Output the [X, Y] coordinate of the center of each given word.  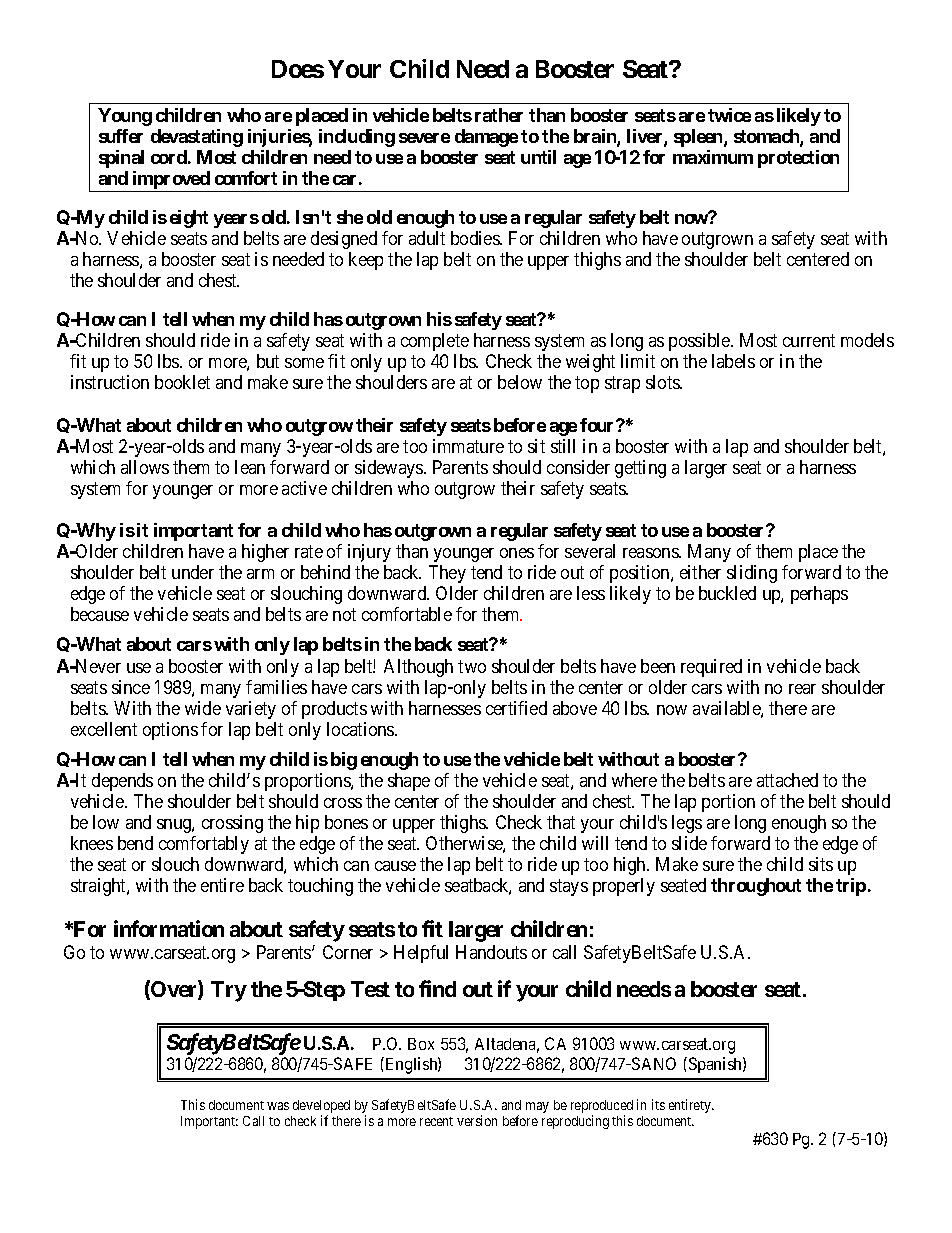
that [561, 822]
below [520, 382]
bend [135, 843]
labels [733, 361]
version [477, 1120]
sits [821, 864]
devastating [197, 138]
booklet [182, 382]
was [278, 1106]
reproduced [602, 1108]
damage [486, 138]
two [472, 666]
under [193, 572]
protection [798, 159]
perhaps [819, 595]
